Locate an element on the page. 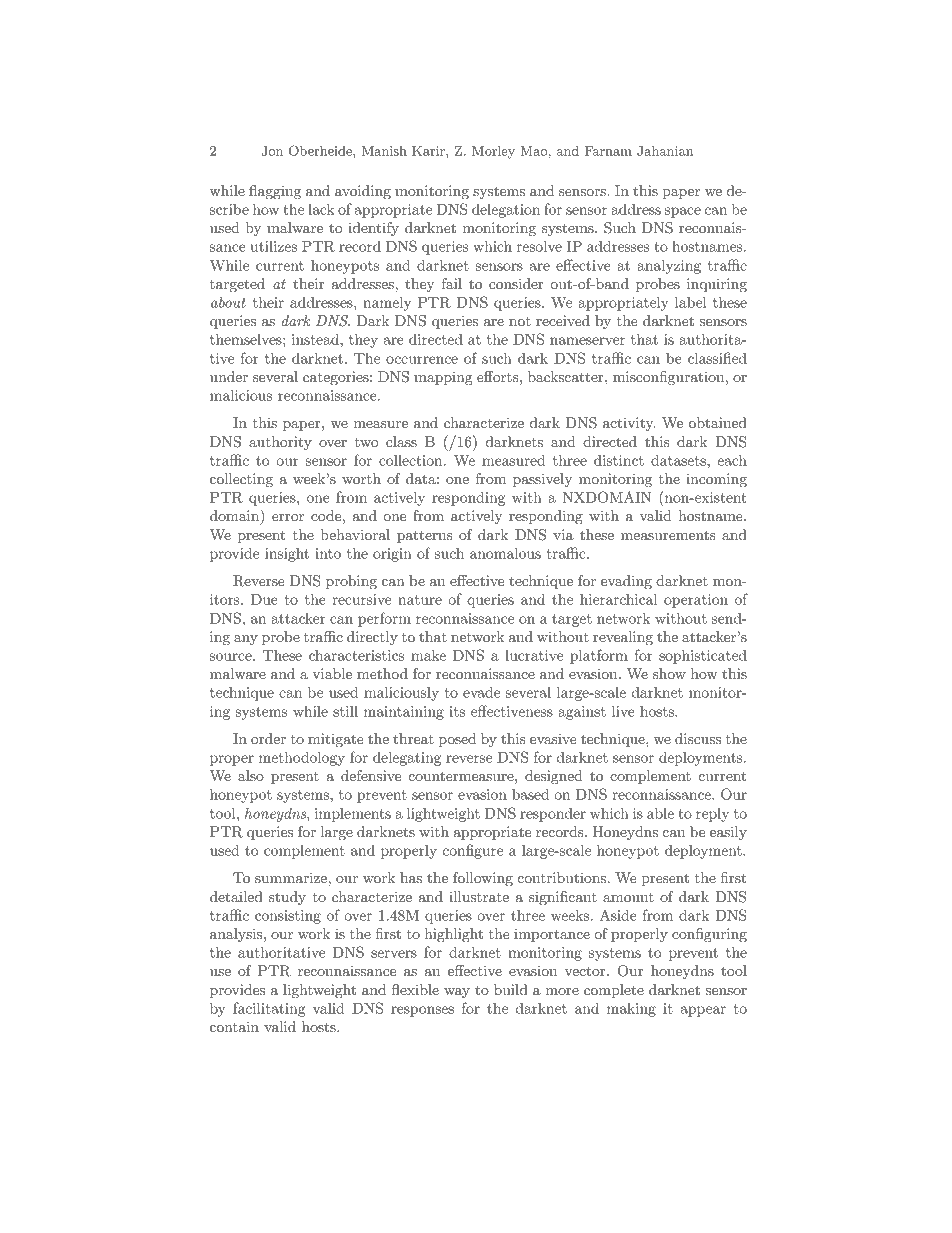  activity is located at coordinates (629, 424).
